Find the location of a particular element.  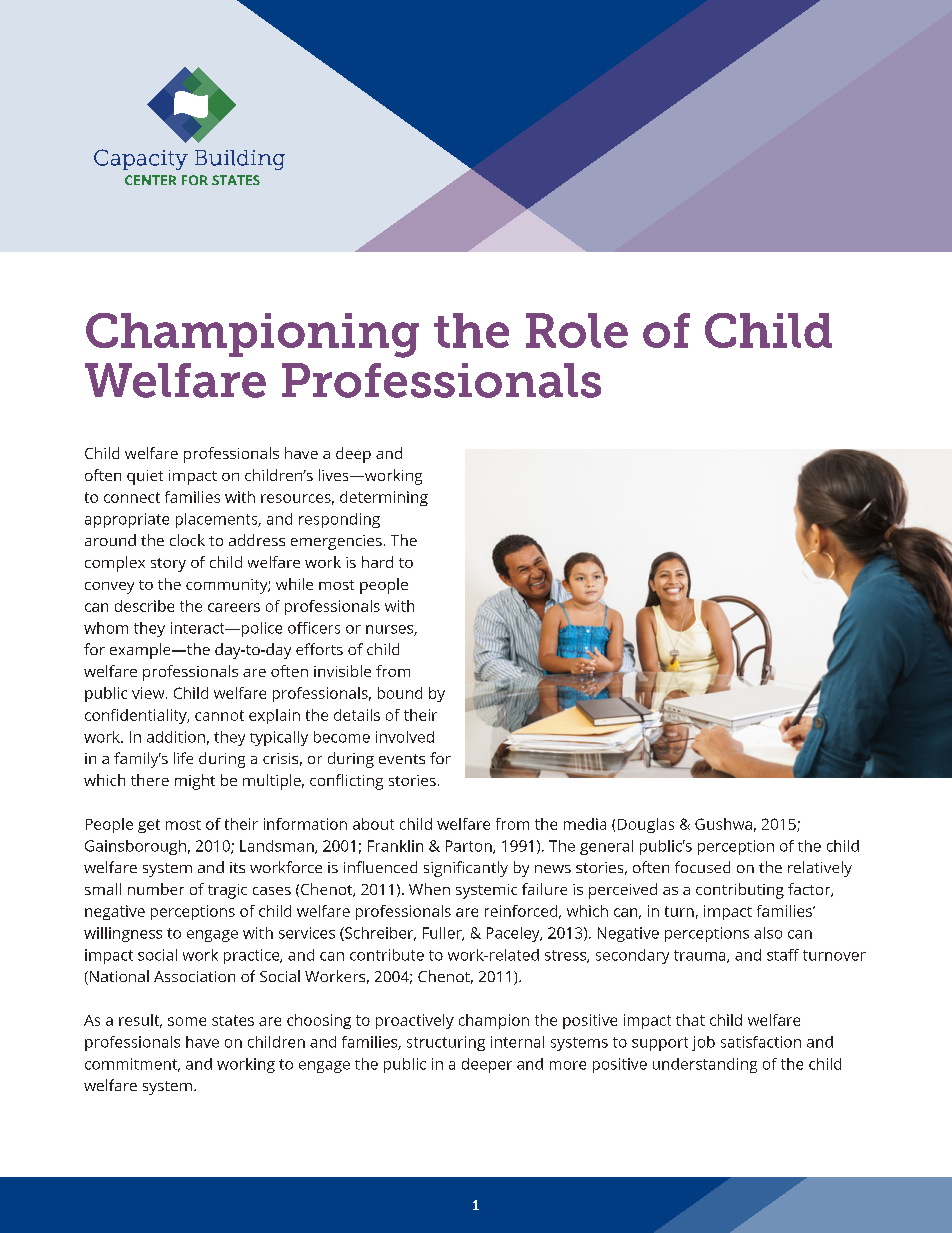

structuring is located at coordinates (446, 1043).
